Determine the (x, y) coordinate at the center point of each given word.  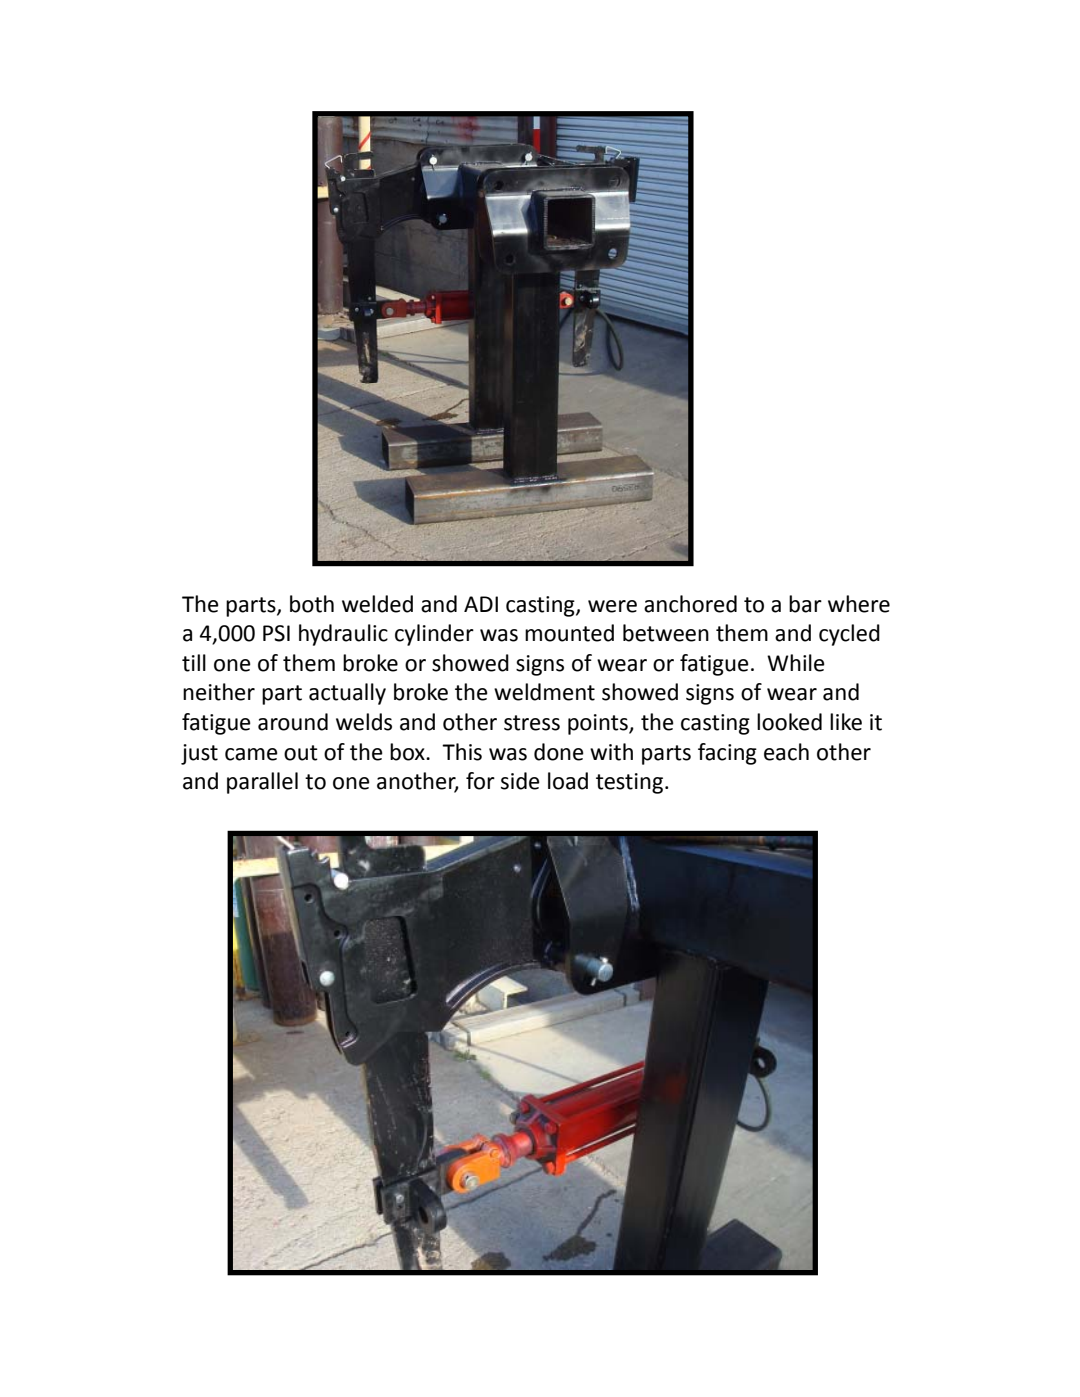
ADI (481, 604)
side (520, 781)
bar (805, 604)
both (312, 604)
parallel (262, 783)
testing (631, 783)
